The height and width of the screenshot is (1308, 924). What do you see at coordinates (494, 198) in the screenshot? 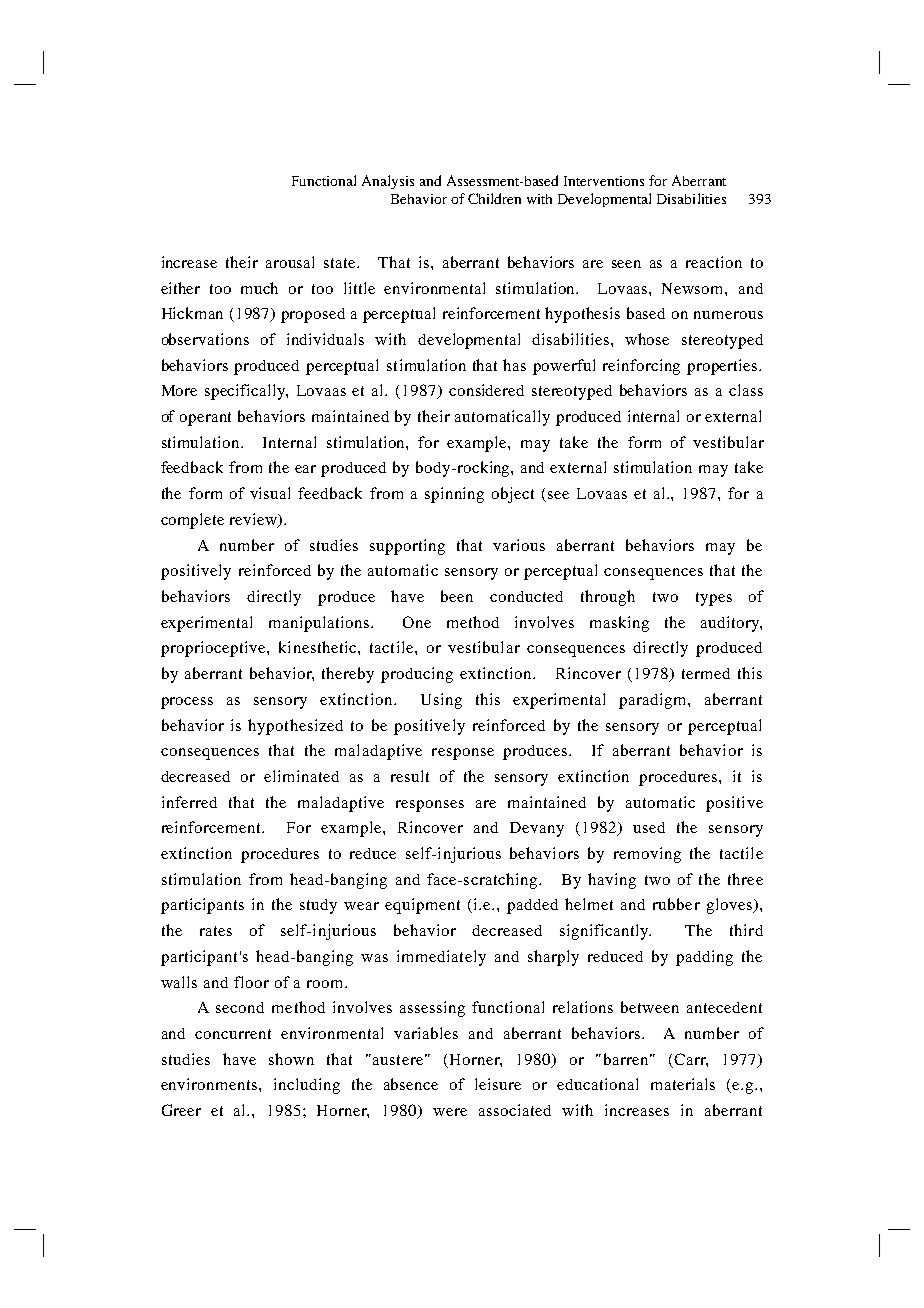
I see `Children` at bounding box center [494, 198].
